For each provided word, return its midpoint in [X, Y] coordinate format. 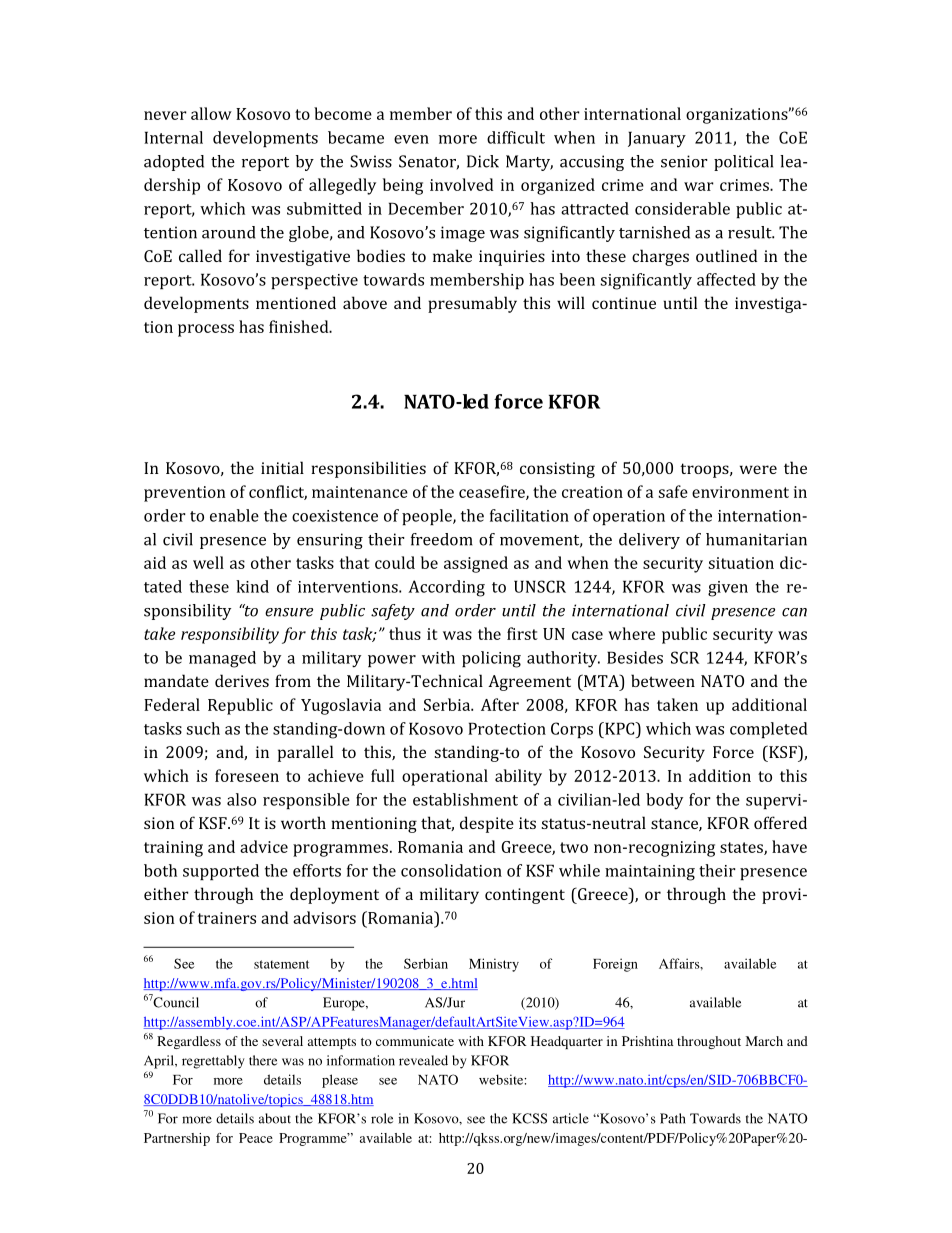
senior [684, 161]
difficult [516, 137]
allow [211, 113]
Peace [256, 1138]
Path [673, 1118]
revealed [423, 1060]
